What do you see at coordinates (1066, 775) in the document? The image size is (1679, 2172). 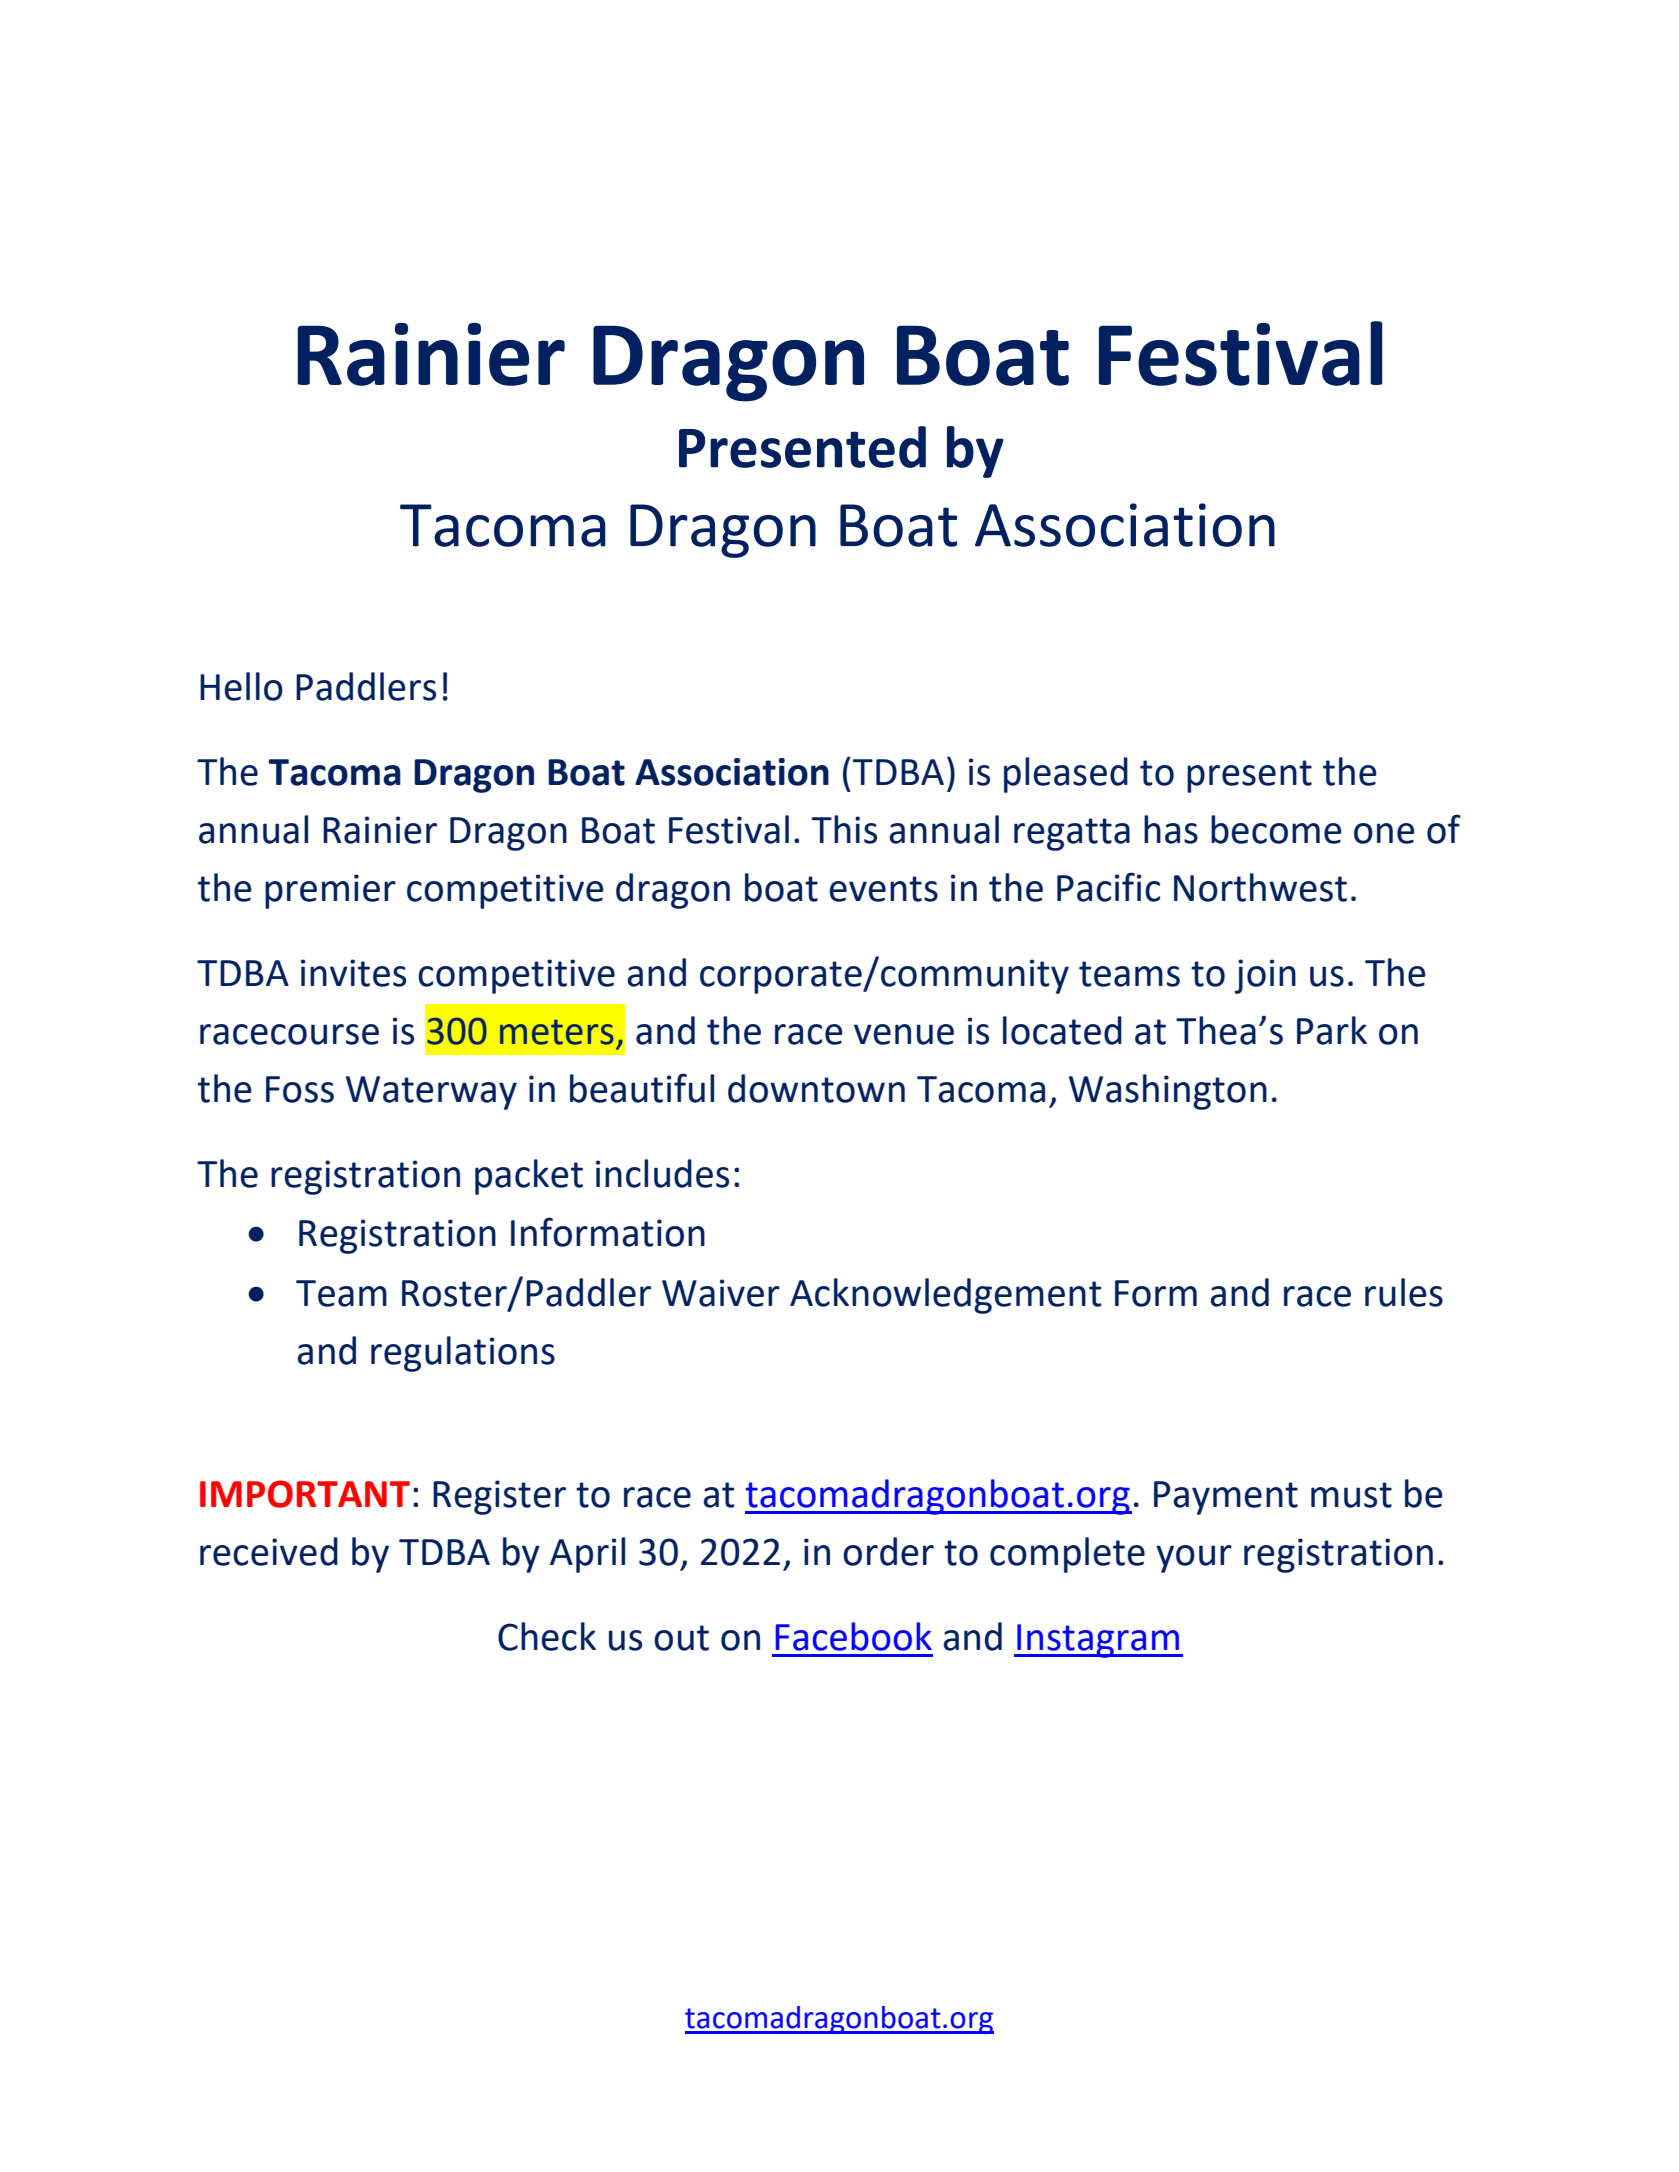 I see `pleased` at bounding box center [1066, 775].
